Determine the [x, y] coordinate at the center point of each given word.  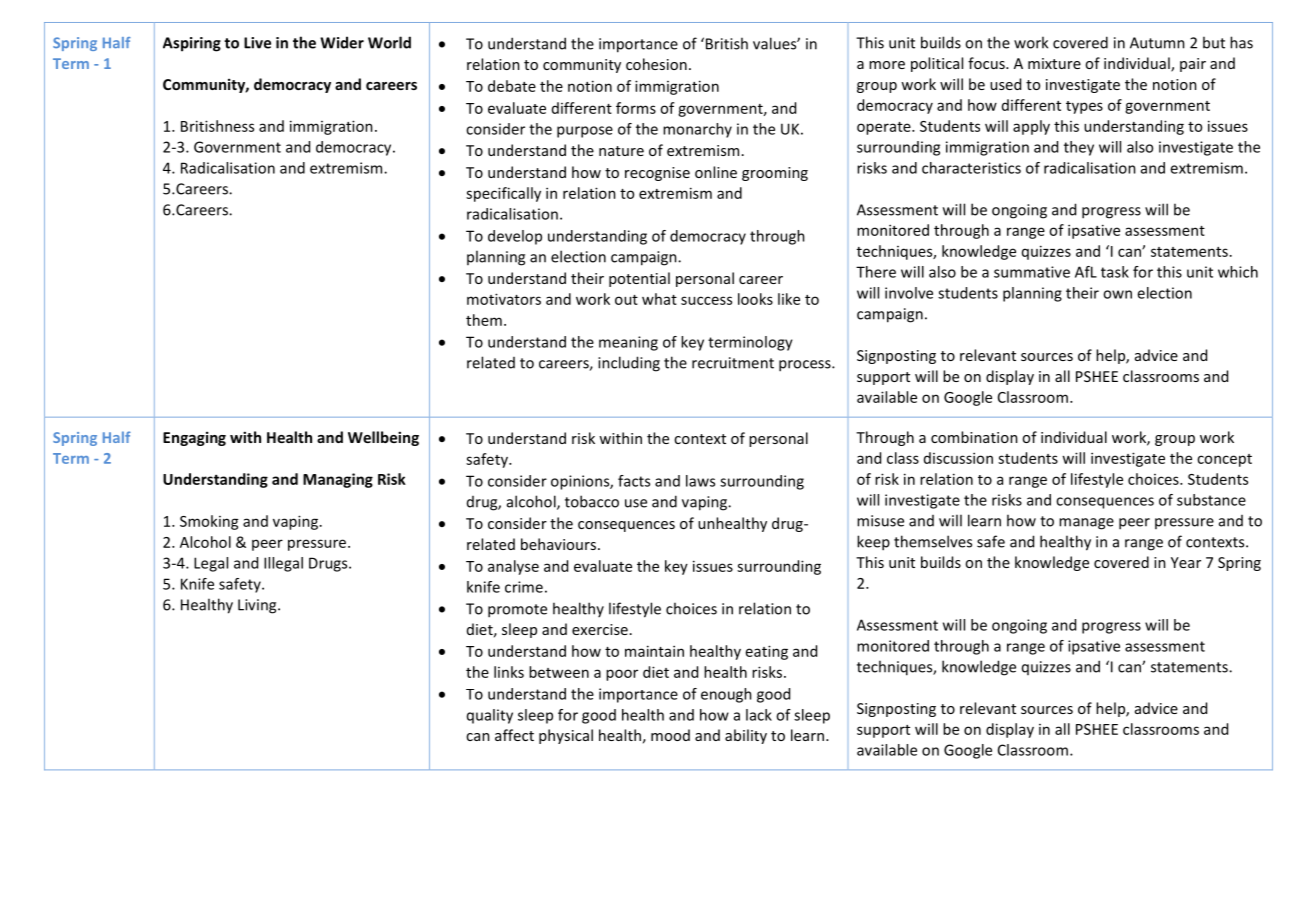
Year [1186, 562]
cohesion [656, 64]
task [1115, 272]
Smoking [209, 522]
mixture [1054, 63]
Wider [342, 42]
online [716, 172]
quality [490, 716]
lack [759, 715]
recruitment [733, 363]
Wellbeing [383, 438]
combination [974, 437]
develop [515, 237]
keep [873, 543]
